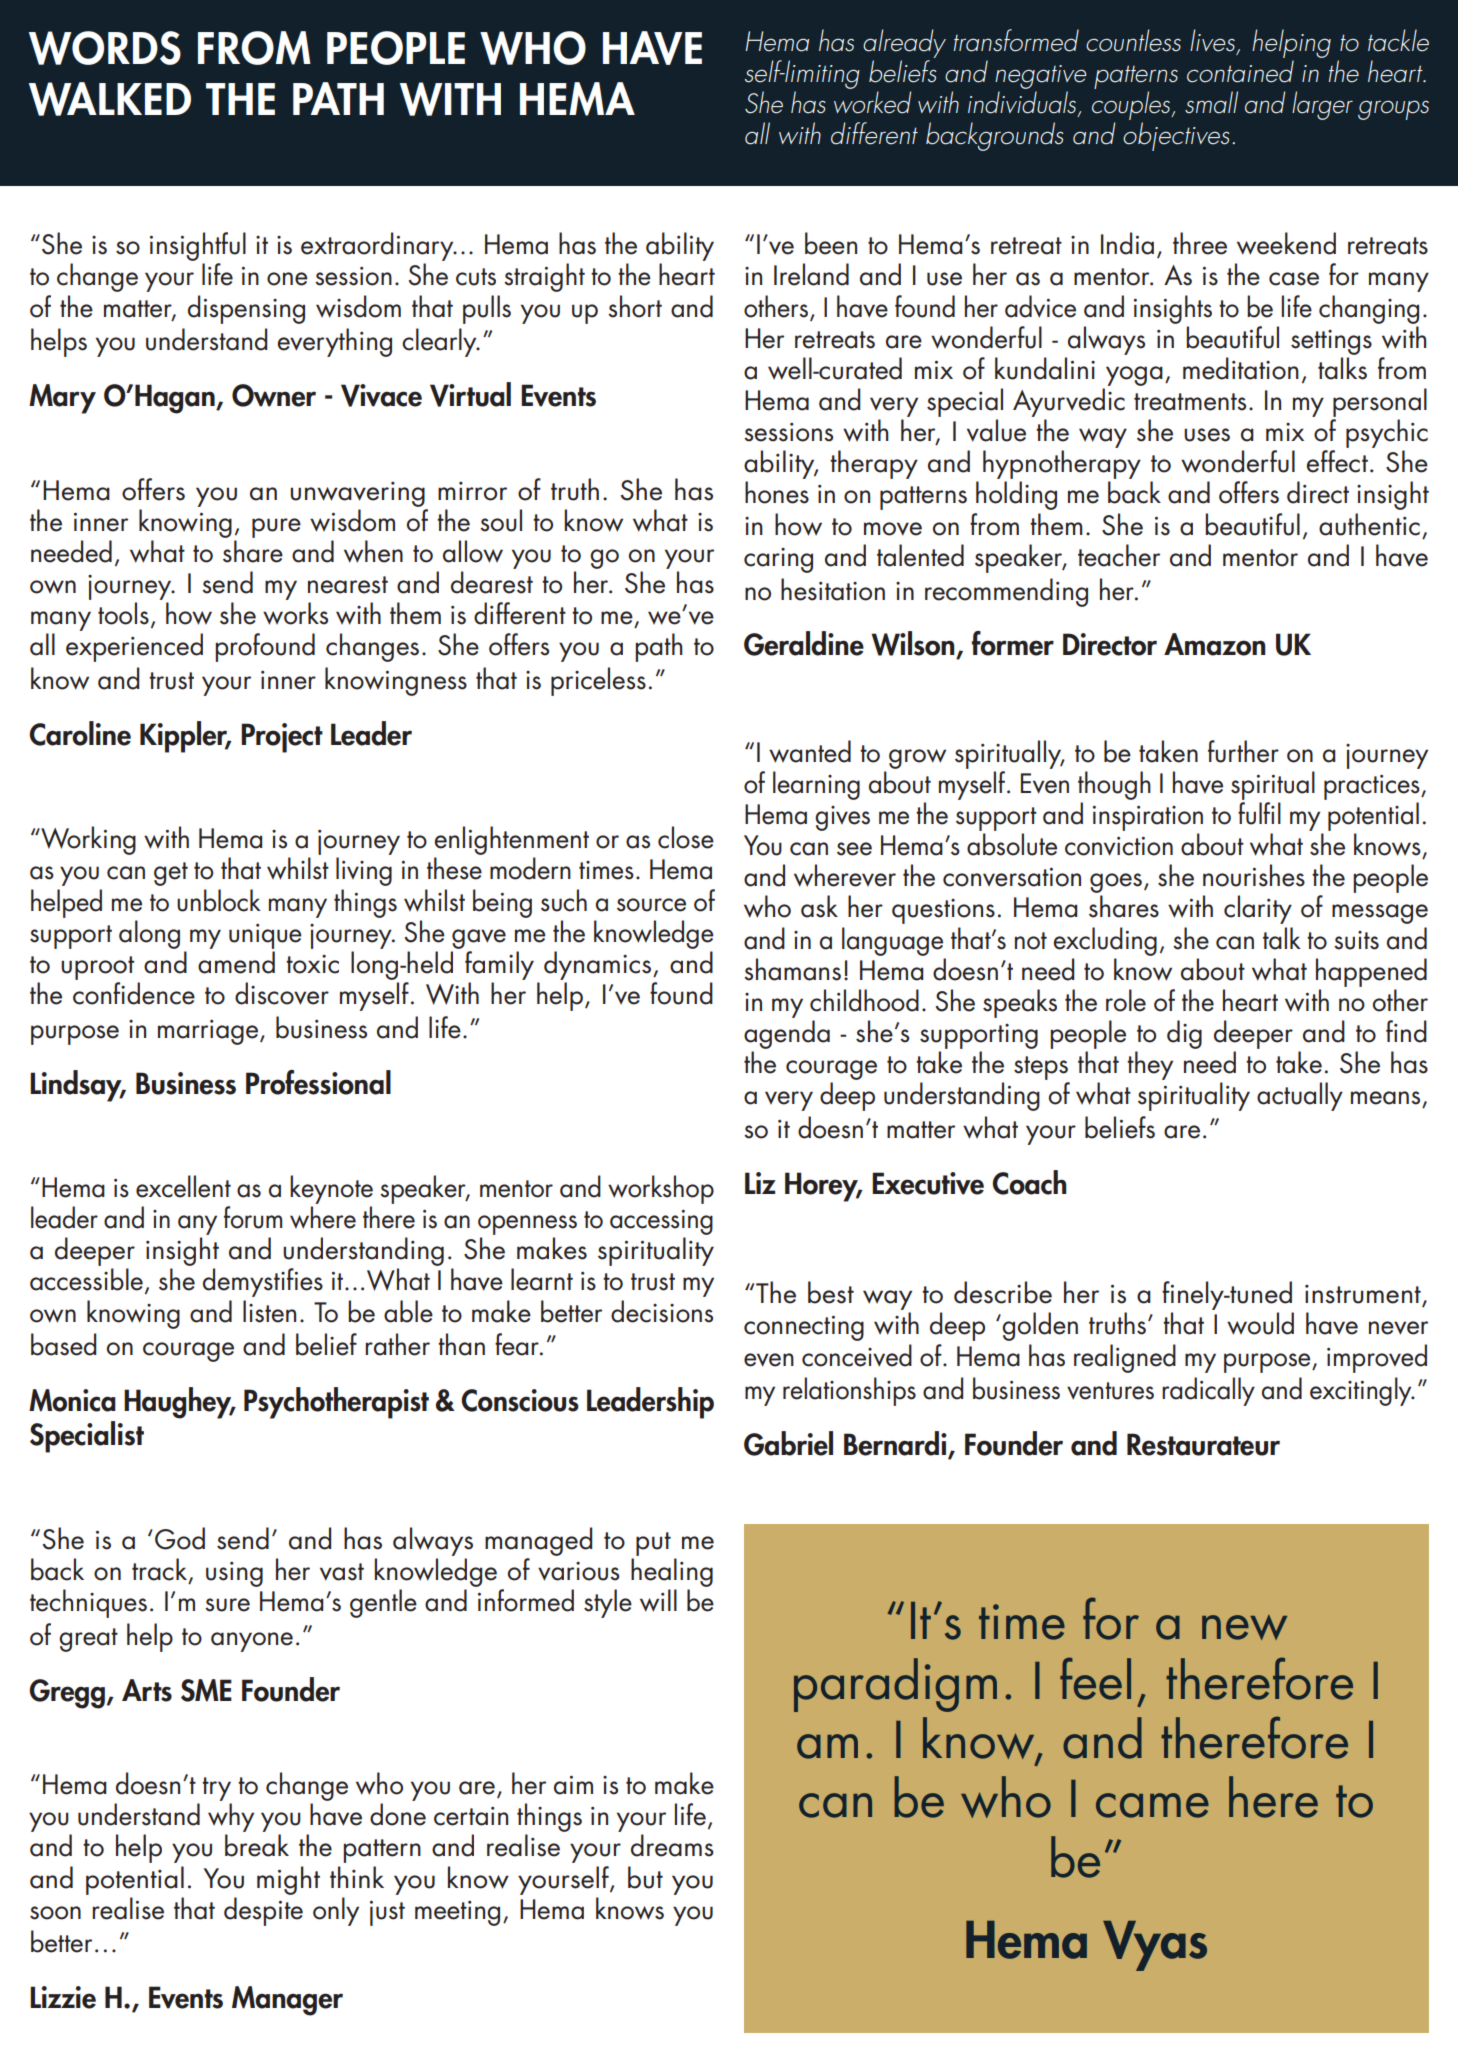 The height and width of the page is (2062, 1458). I want to click on small, so click(1211, 102).
